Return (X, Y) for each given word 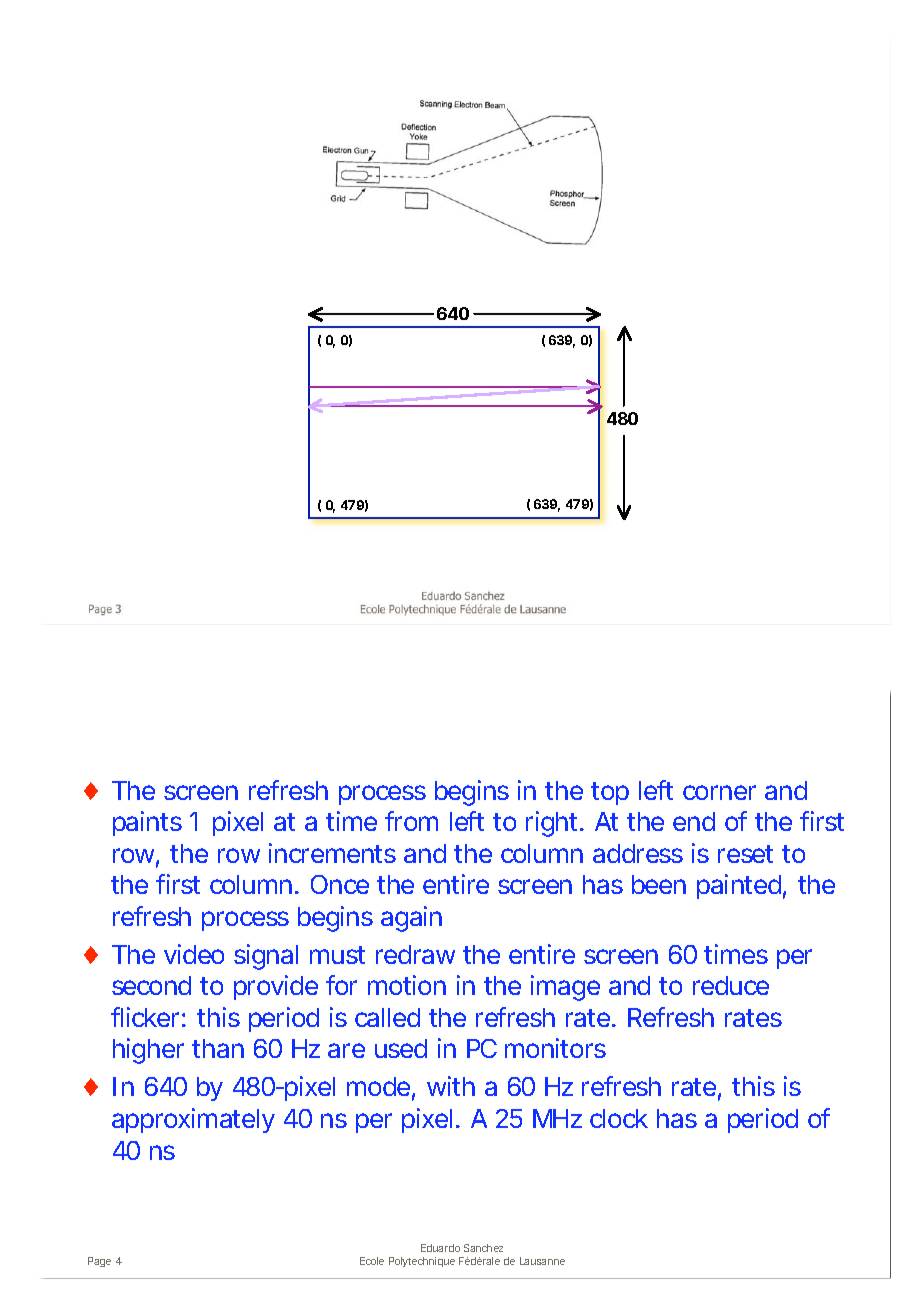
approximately (193, 1120)
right (555, 824)
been (659, 884)
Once (340, 884)
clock (619, 1118)
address (638, 853)
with (451, 1086)
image (565, 988)
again (411, 919)
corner (719, 792)
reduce (731, 985)
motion (407, 985)
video (194, 954)
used (401, 1048)
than (218, 1048)
